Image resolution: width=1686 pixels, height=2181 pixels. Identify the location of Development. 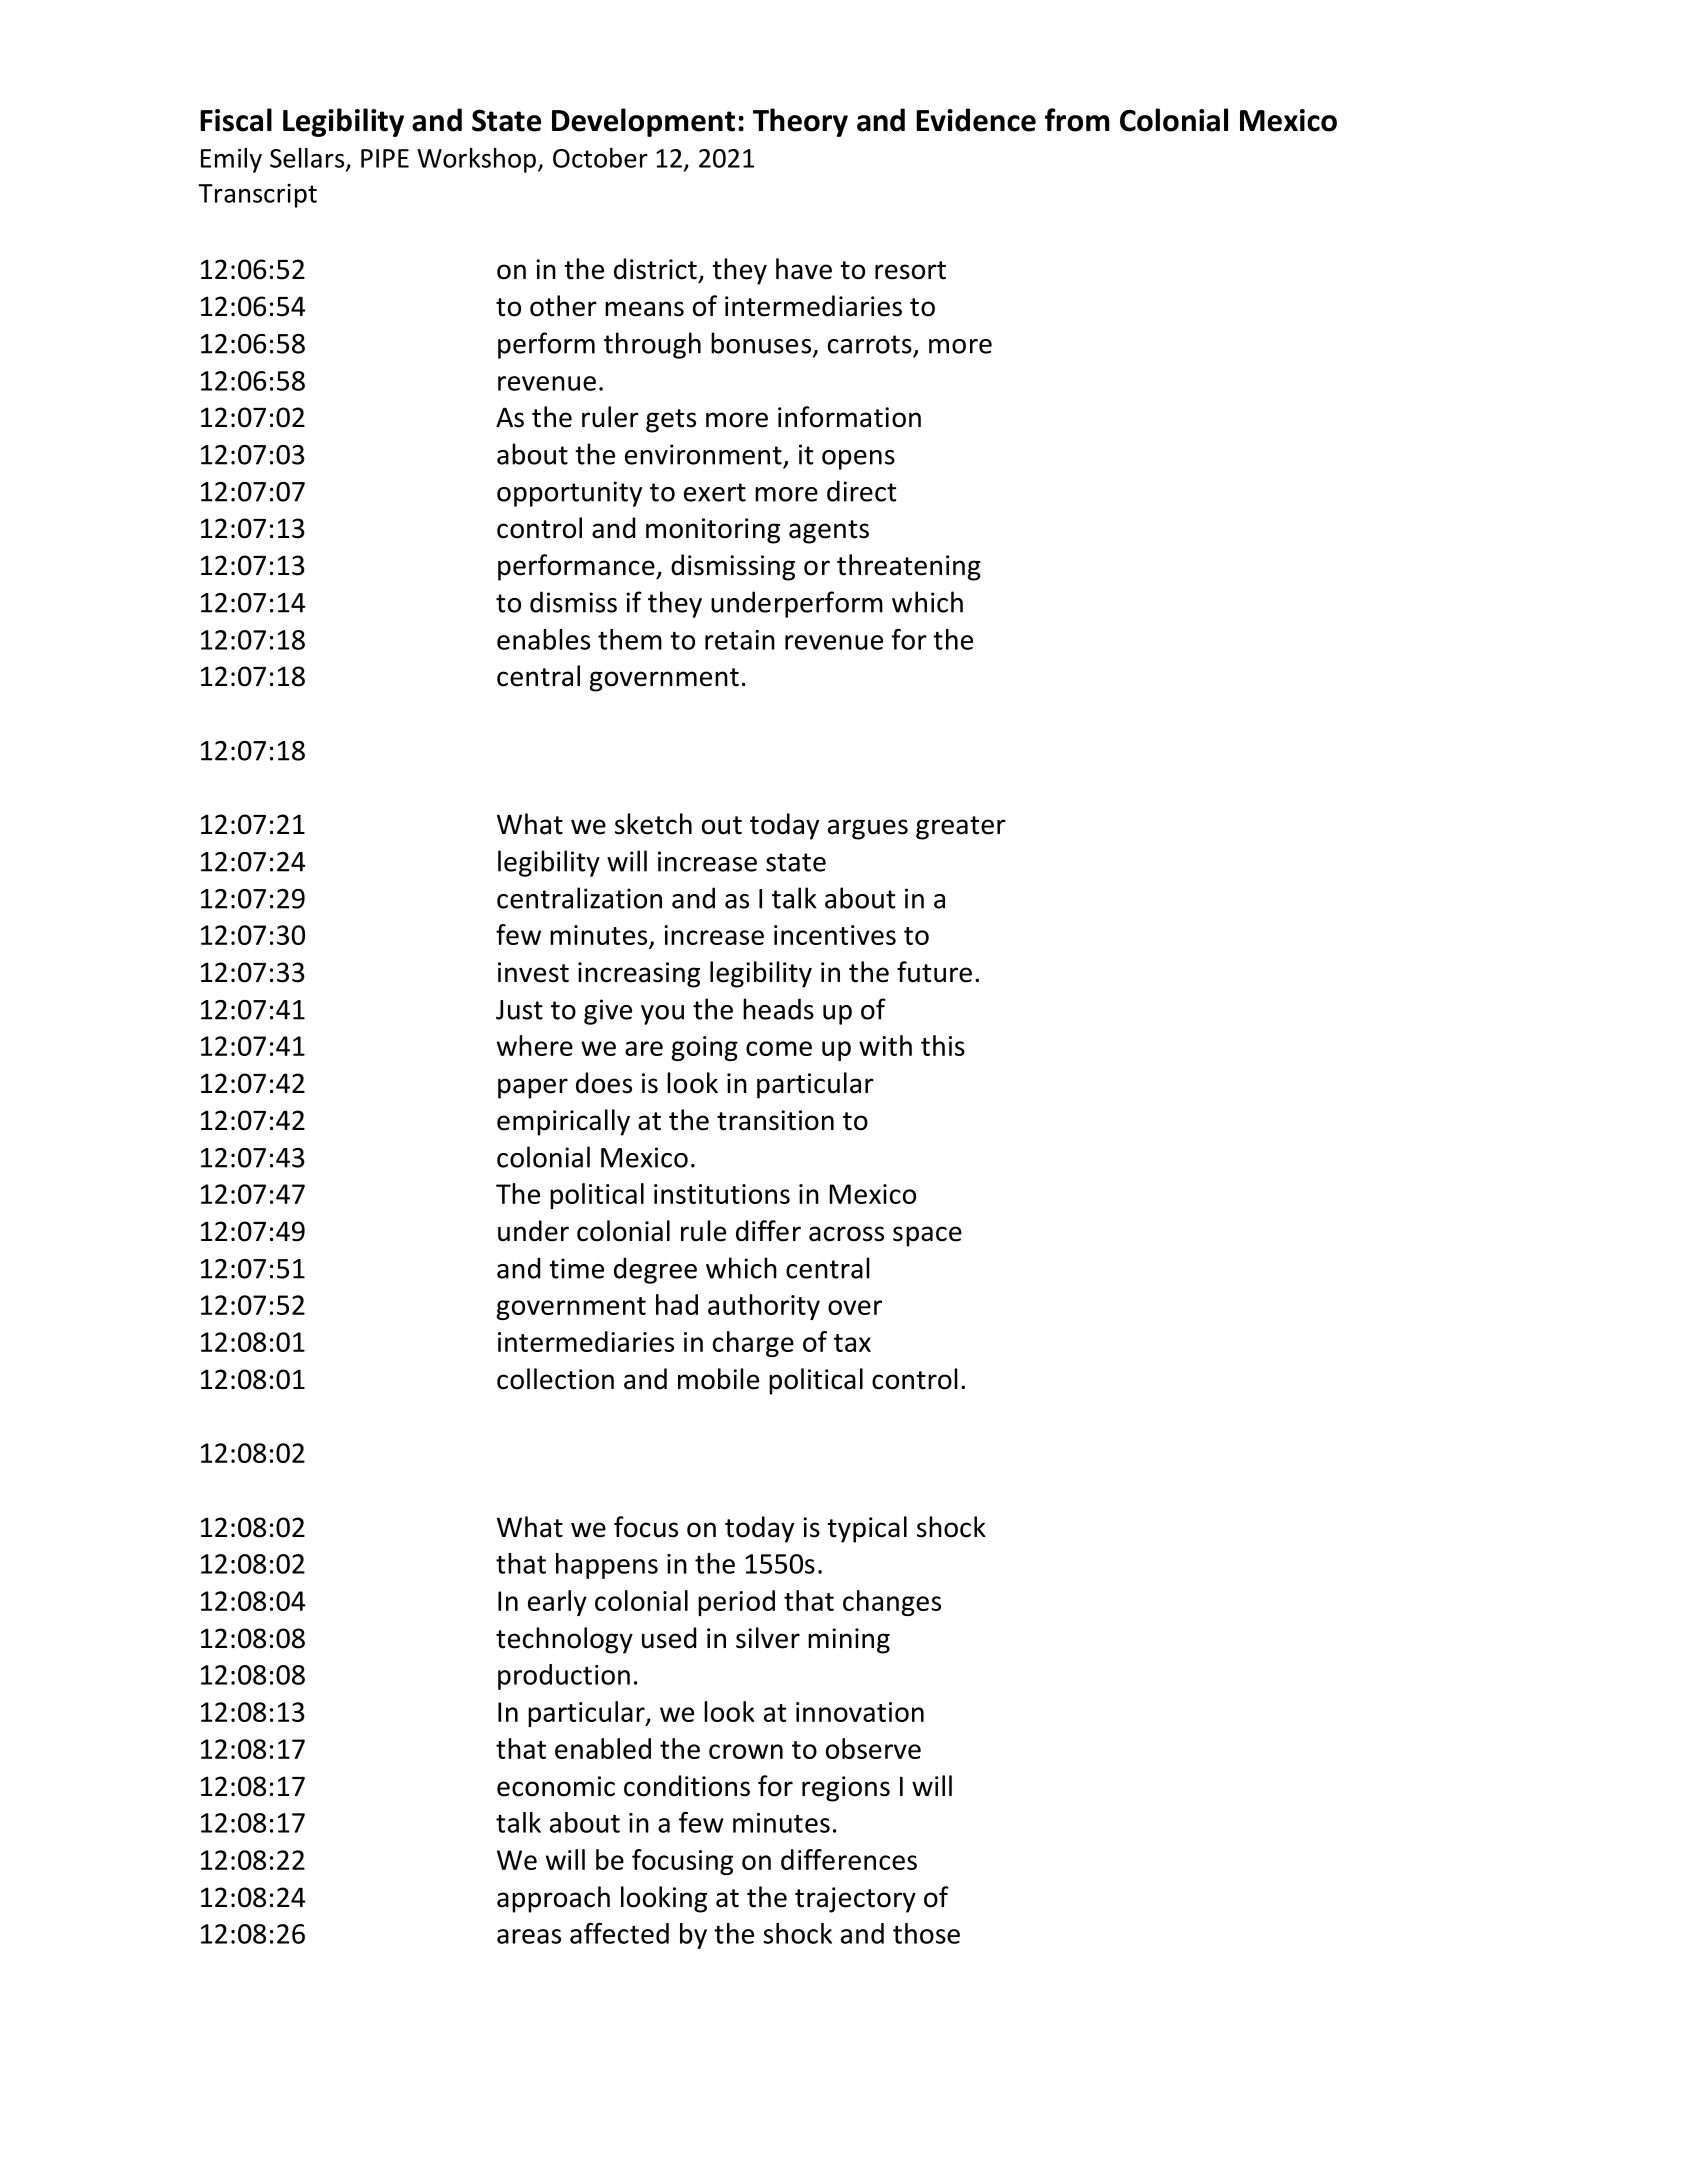
(643, 122).
